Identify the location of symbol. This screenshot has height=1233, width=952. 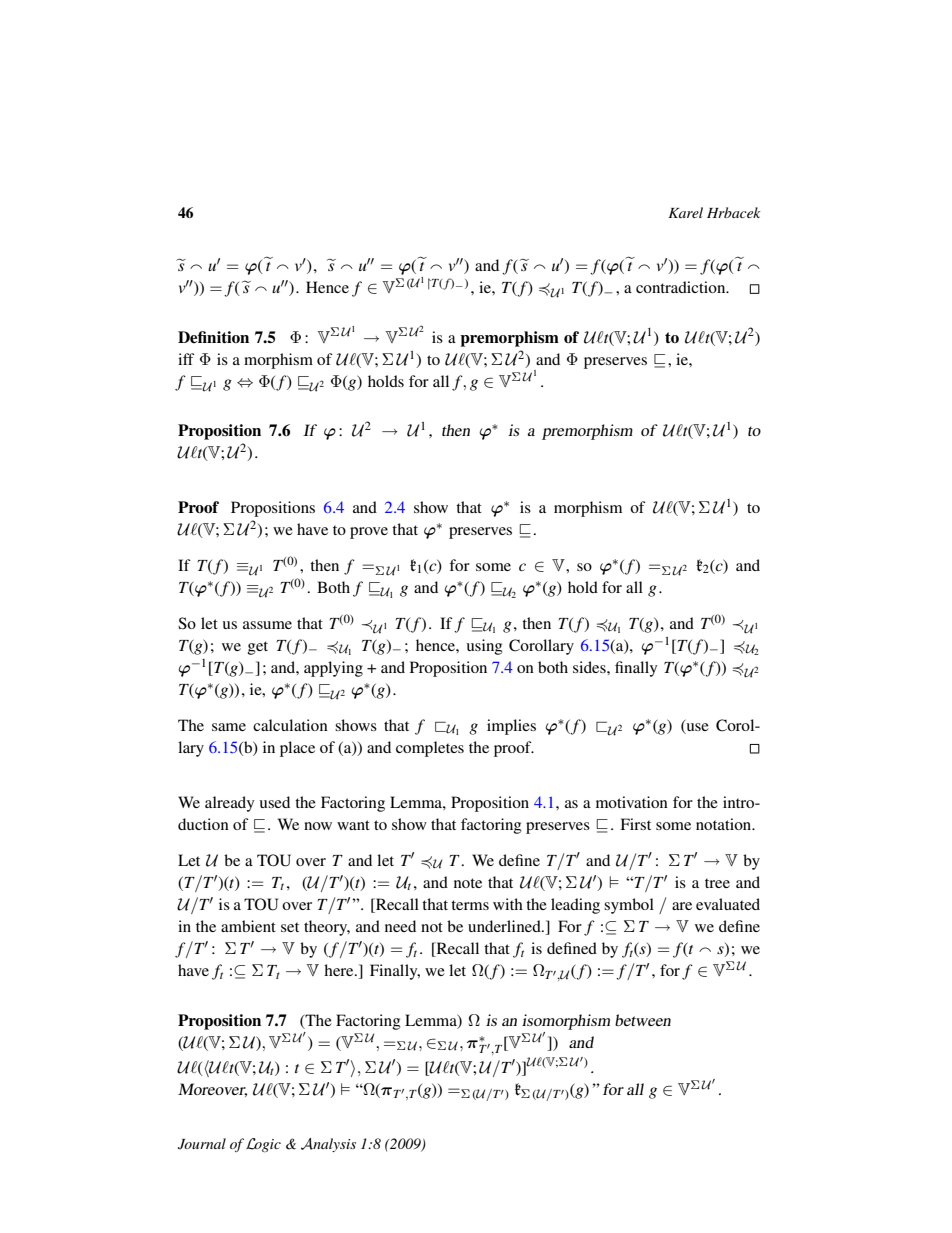
(629, 906).
